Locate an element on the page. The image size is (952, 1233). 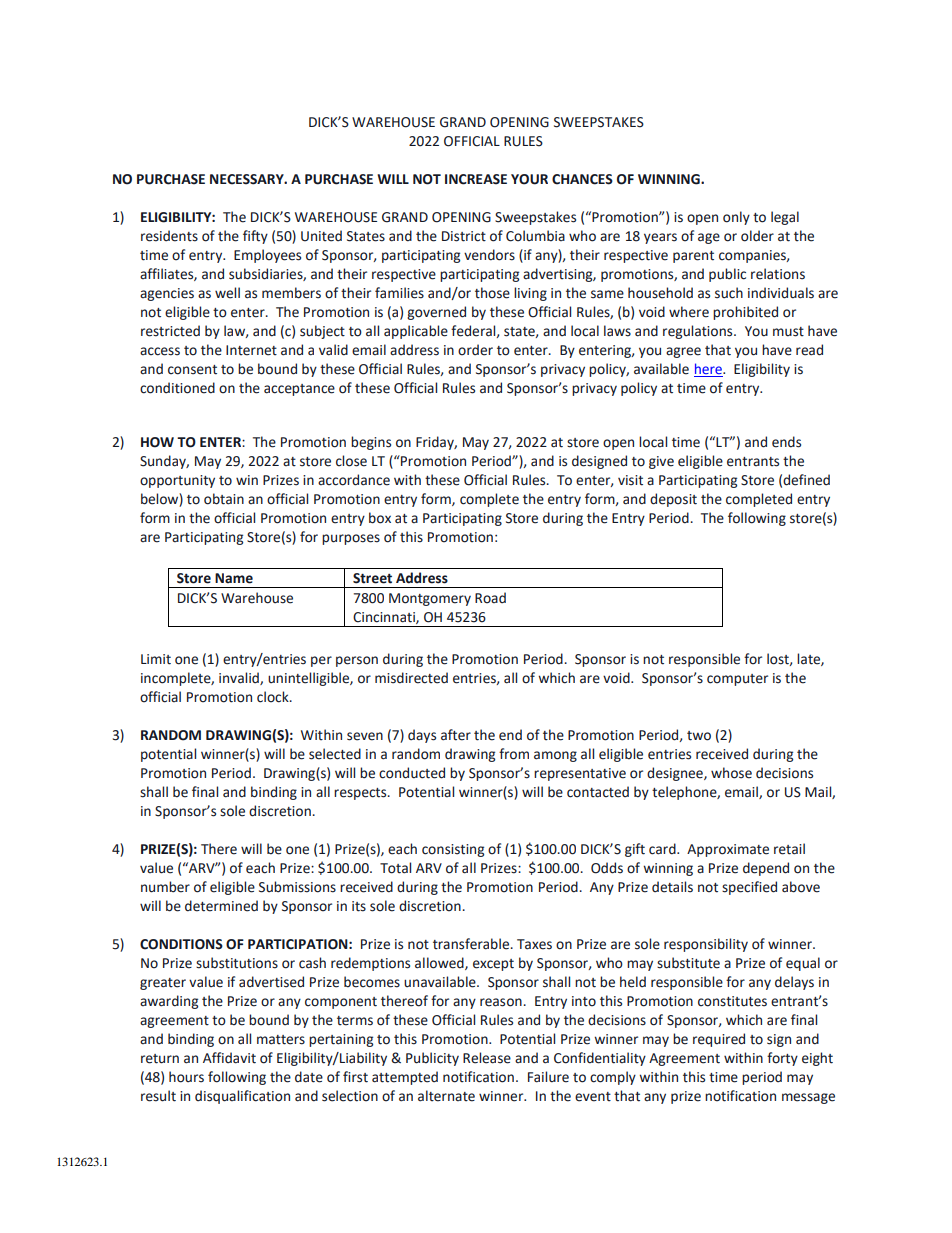
only is located at coordinates (736, 218).
